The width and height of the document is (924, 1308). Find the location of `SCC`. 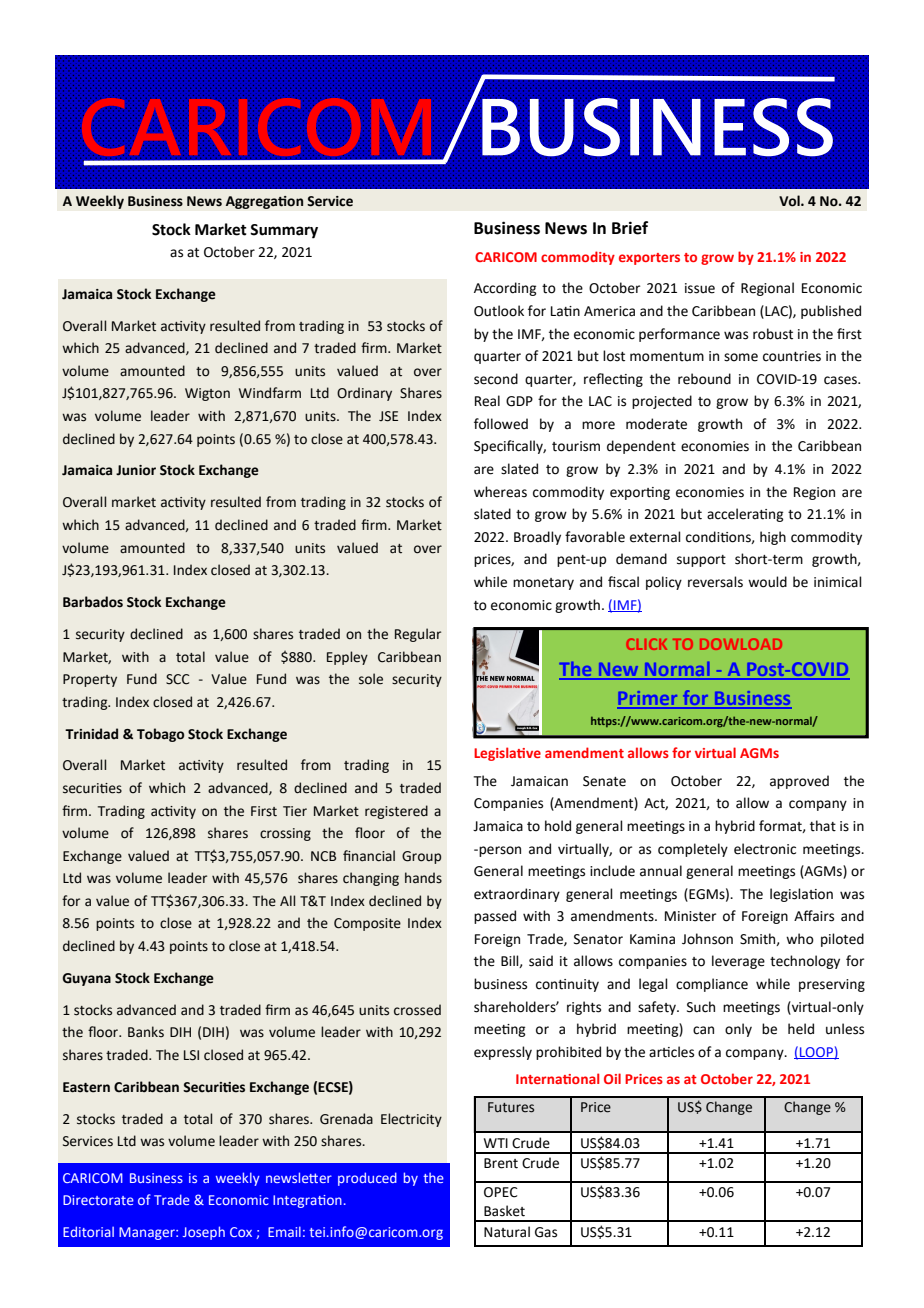

SCC is located at coordinates (177, 679).
